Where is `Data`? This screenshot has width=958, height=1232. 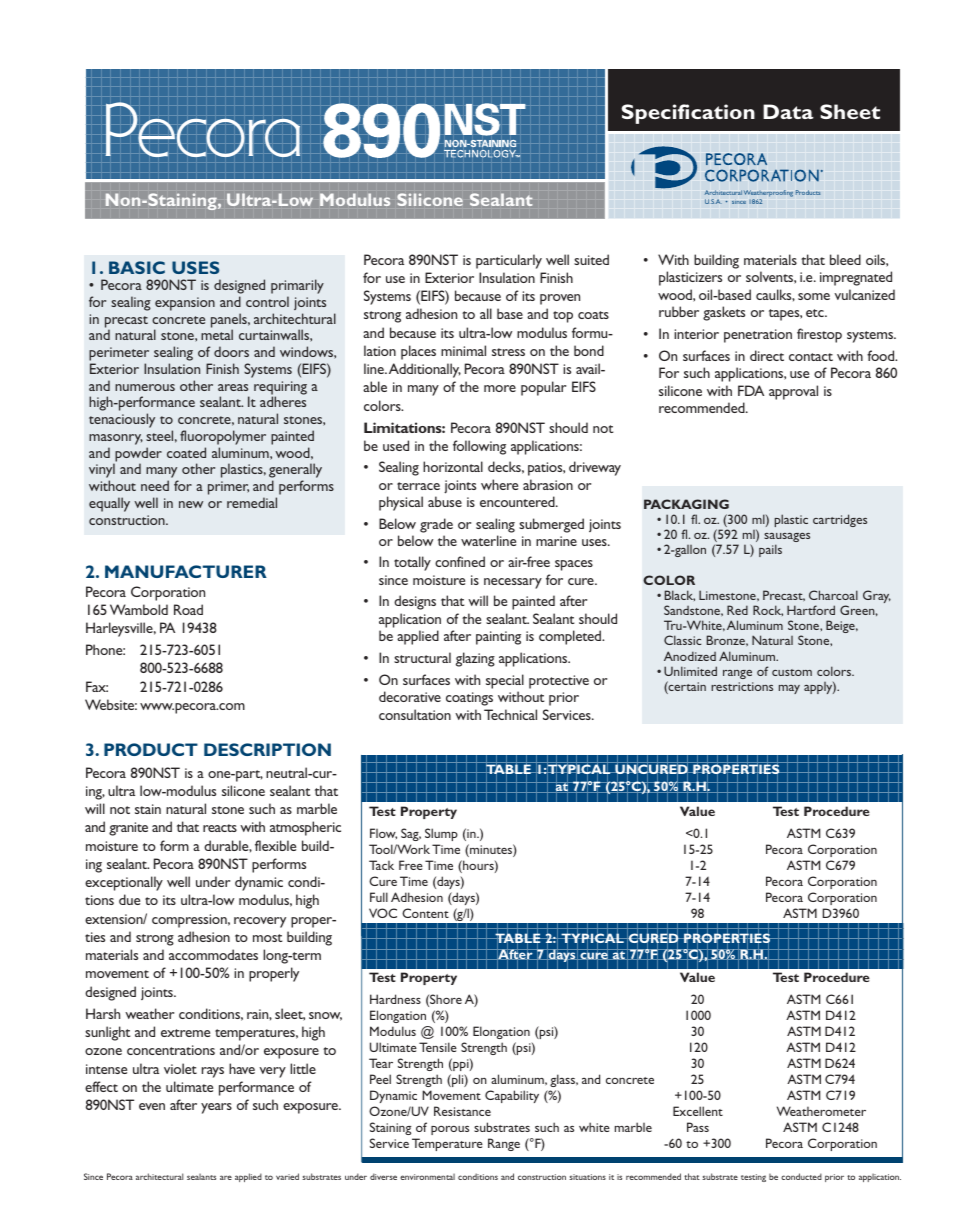 Data is located at coordinates (788, 111).
